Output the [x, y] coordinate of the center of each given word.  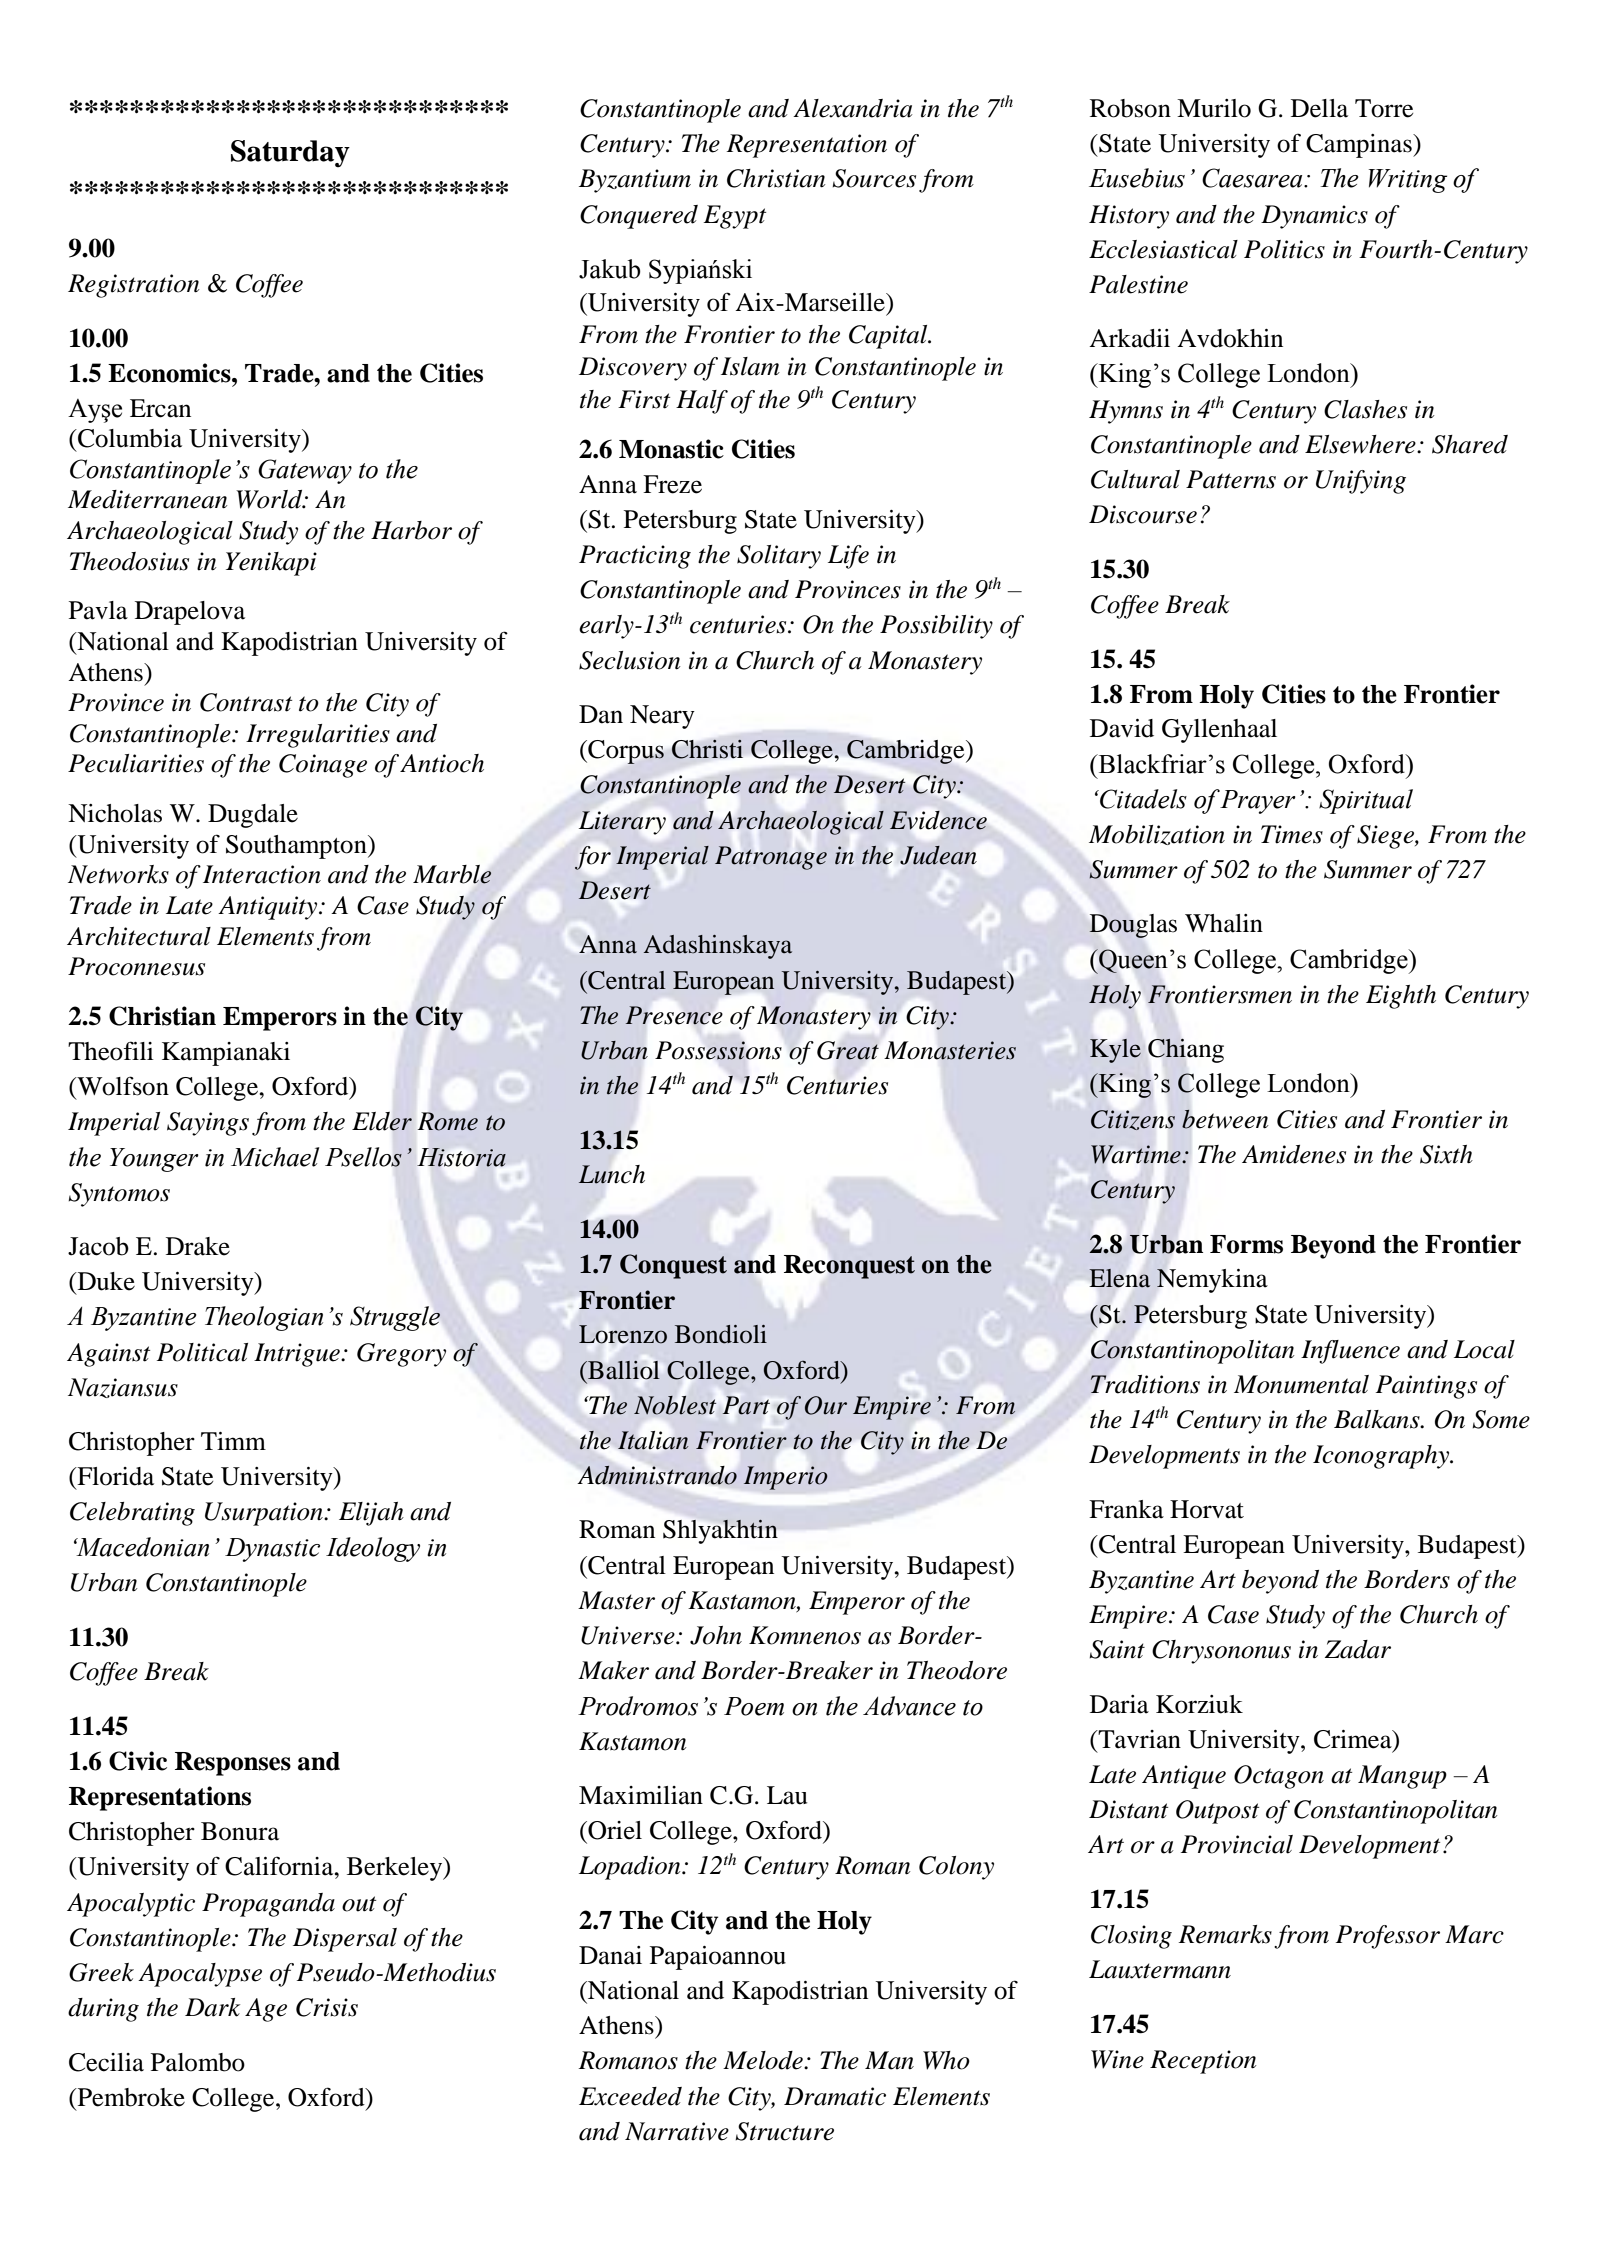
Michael [275, 1157]
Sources [874, 178]
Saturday [290, 153]
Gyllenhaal [1219, 731]
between [1225, 1119]
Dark [212, 2007]
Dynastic [272, 1550]
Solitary [779, 557]
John [716, 1635]
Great [848, 1050]
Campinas [1360, 146]
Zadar [1358, 1649]
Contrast [246, 702]
